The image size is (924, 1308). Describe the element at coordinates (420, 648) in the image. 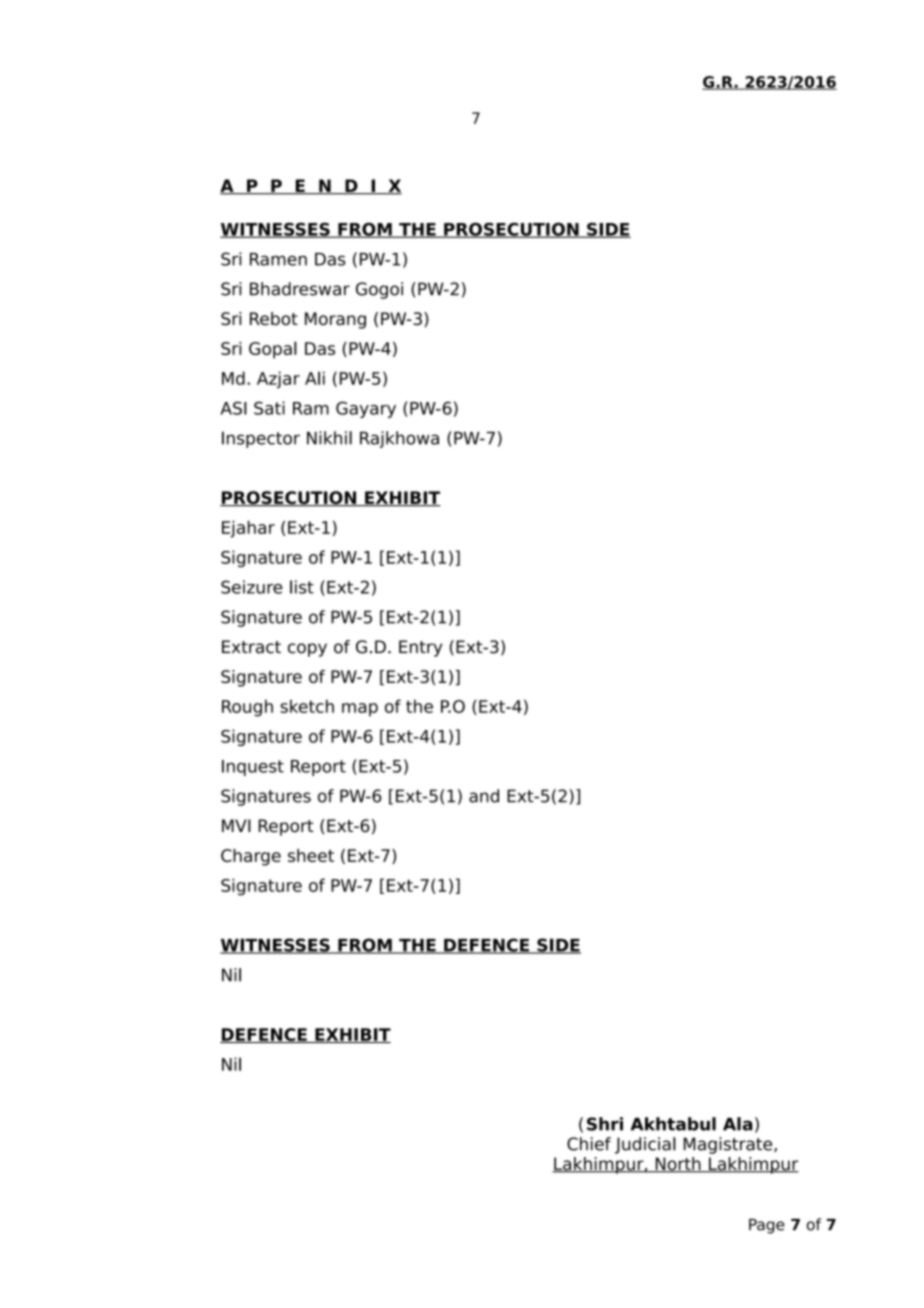

I see `Entry` at that location.
